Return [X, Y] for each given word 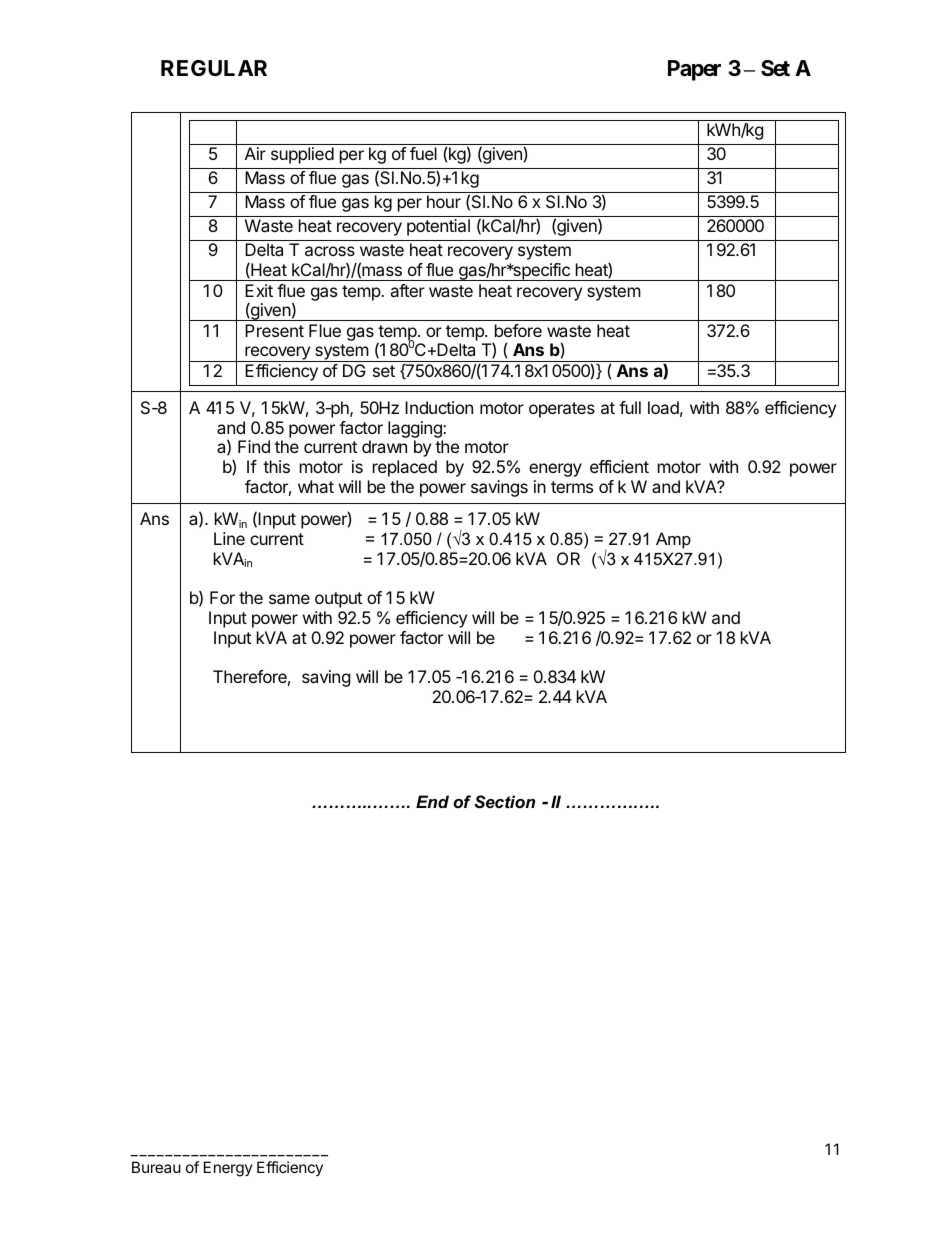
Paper [694, 70]
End [432, 801]
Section [505, 801]
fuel [423, 153]
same [289, 599]
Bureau [156, 1167]
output [338, 600]
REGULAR [214, 68]
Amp [673, 540]
